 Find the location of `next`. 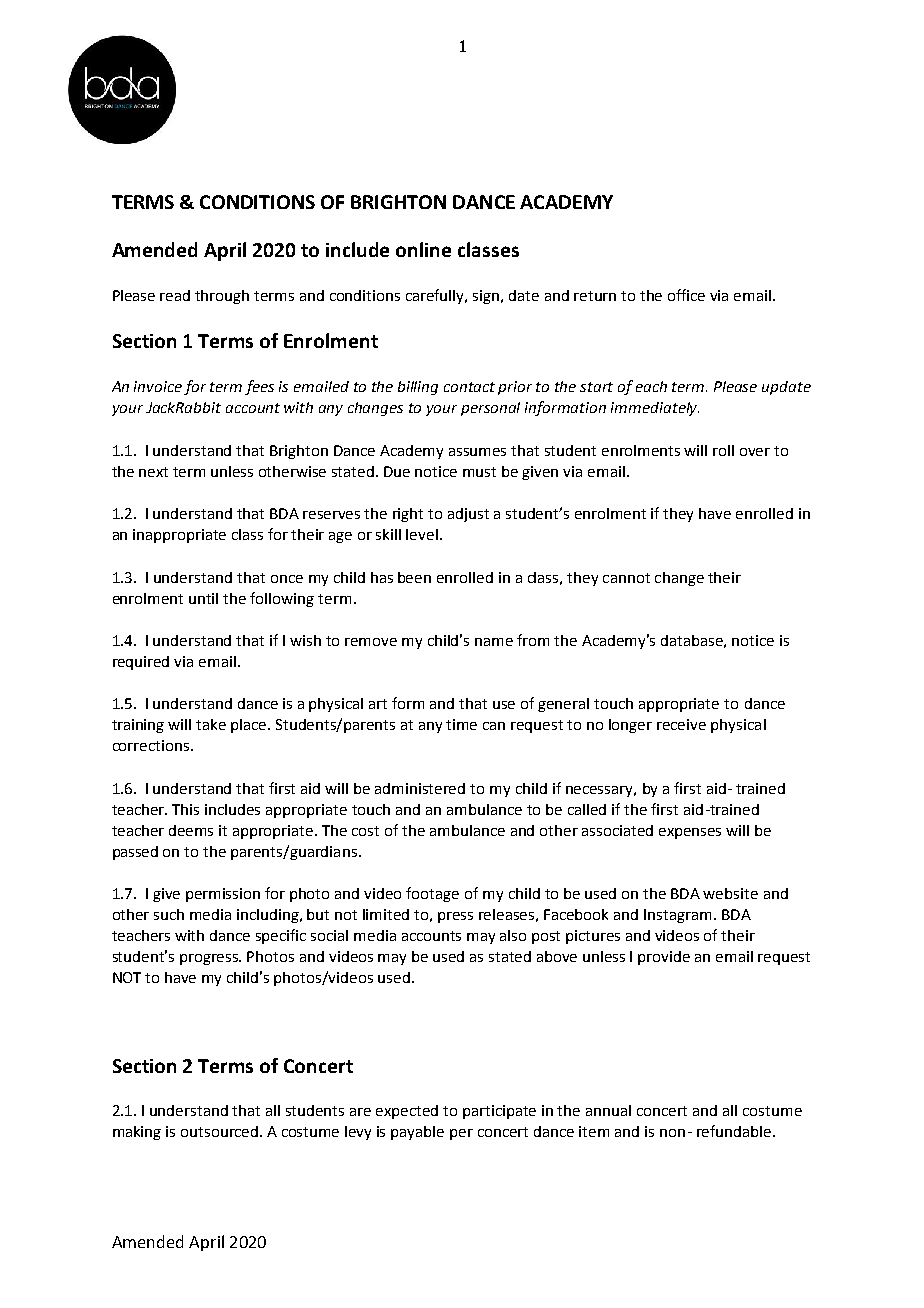

next is located at coordinates (153, 472).
